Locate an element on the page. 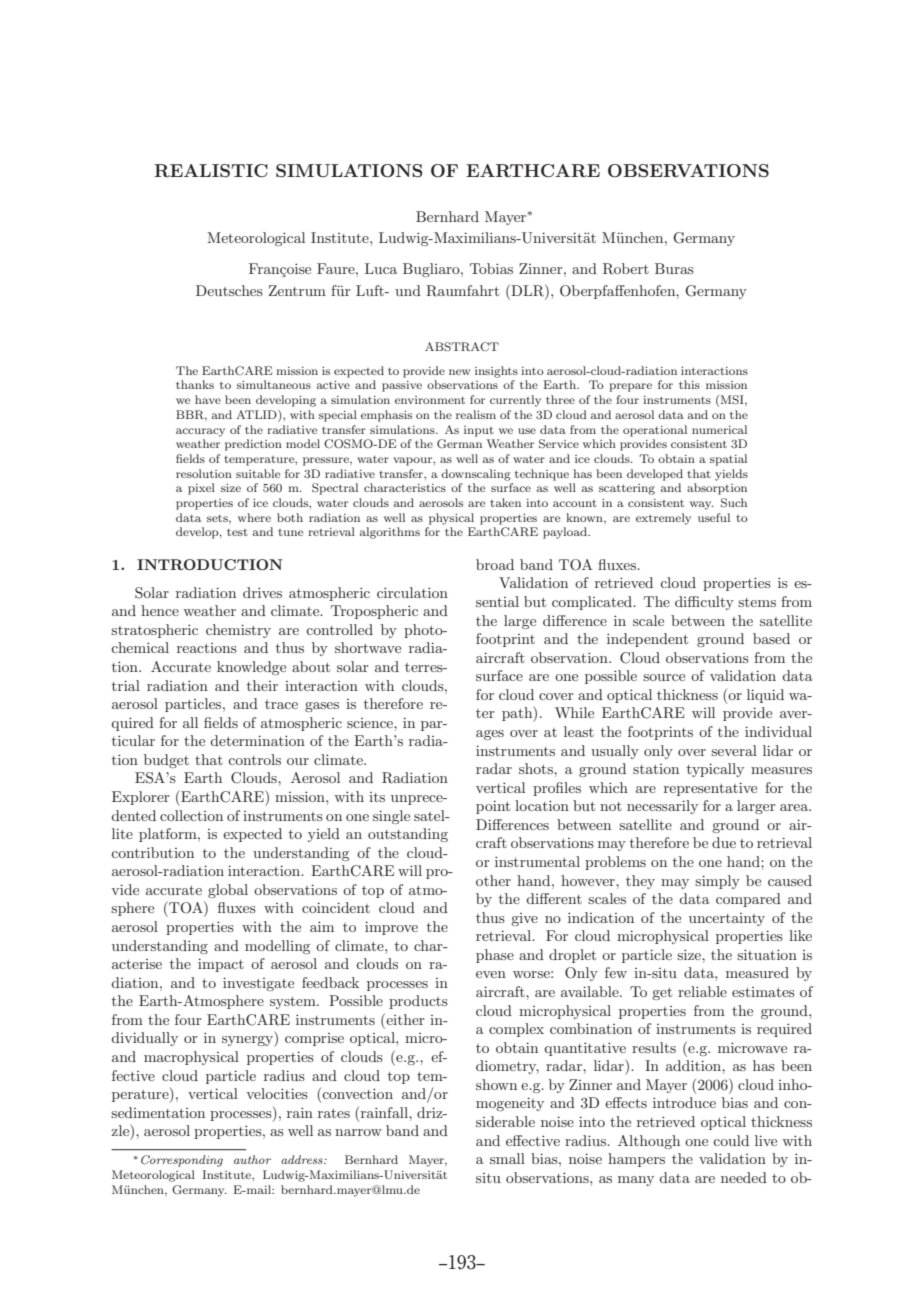 The image size is (924, 1308). could is located at coordinates (731, 1140).
